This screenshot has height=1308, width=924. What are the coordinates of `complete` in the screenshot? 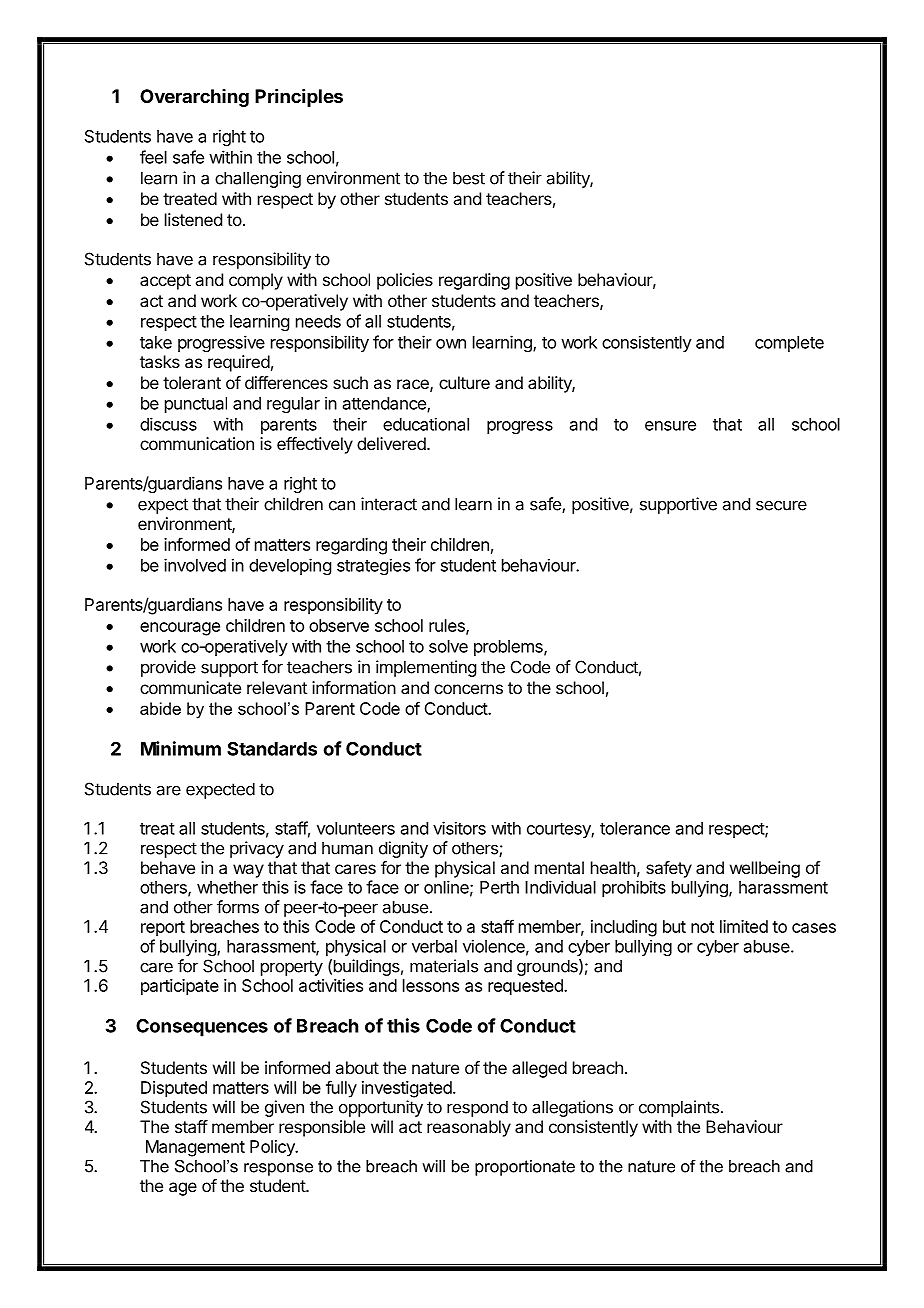 It's located at (789, 344).
